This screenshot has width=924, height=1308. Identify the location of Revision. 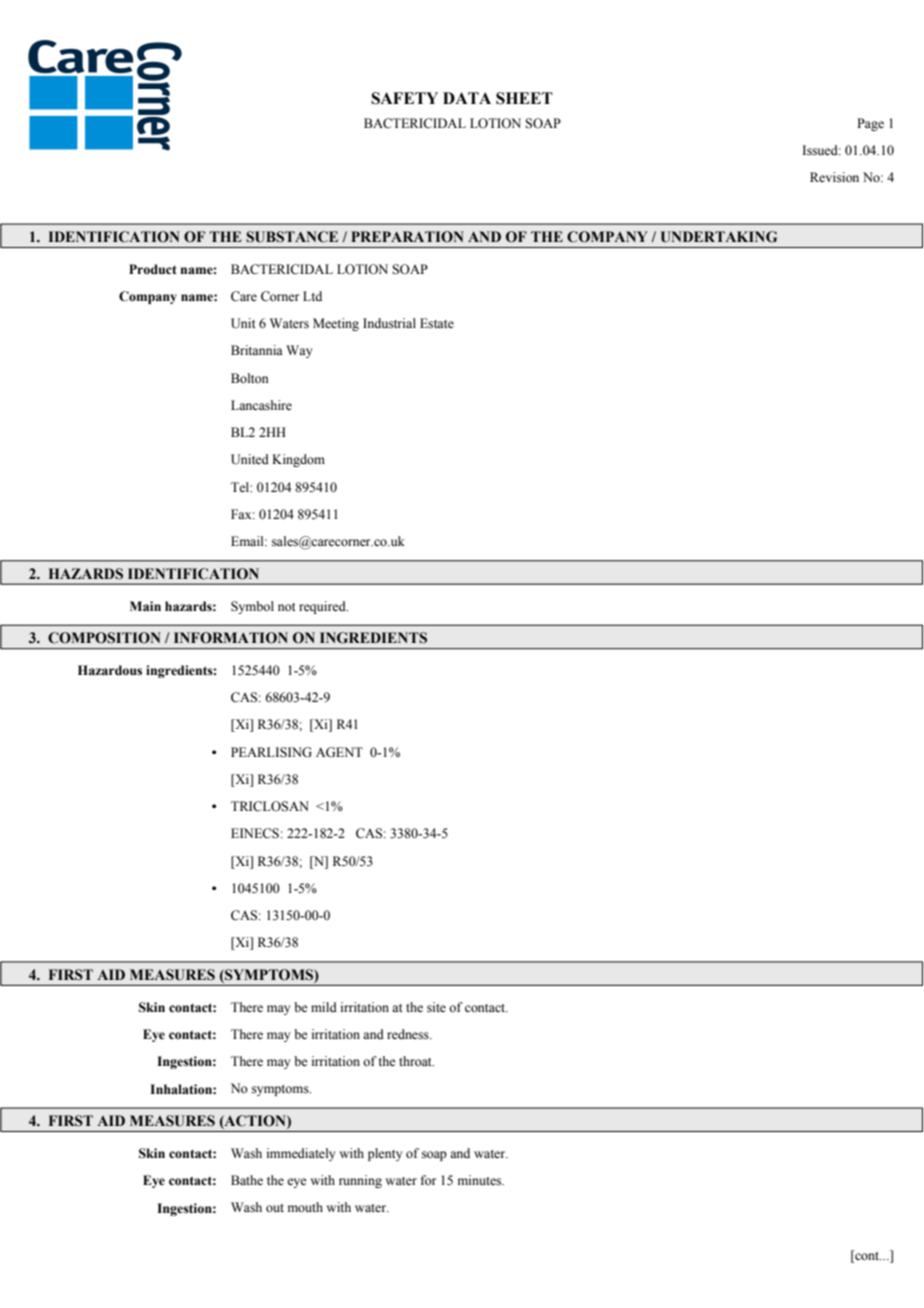
(834, 177).
